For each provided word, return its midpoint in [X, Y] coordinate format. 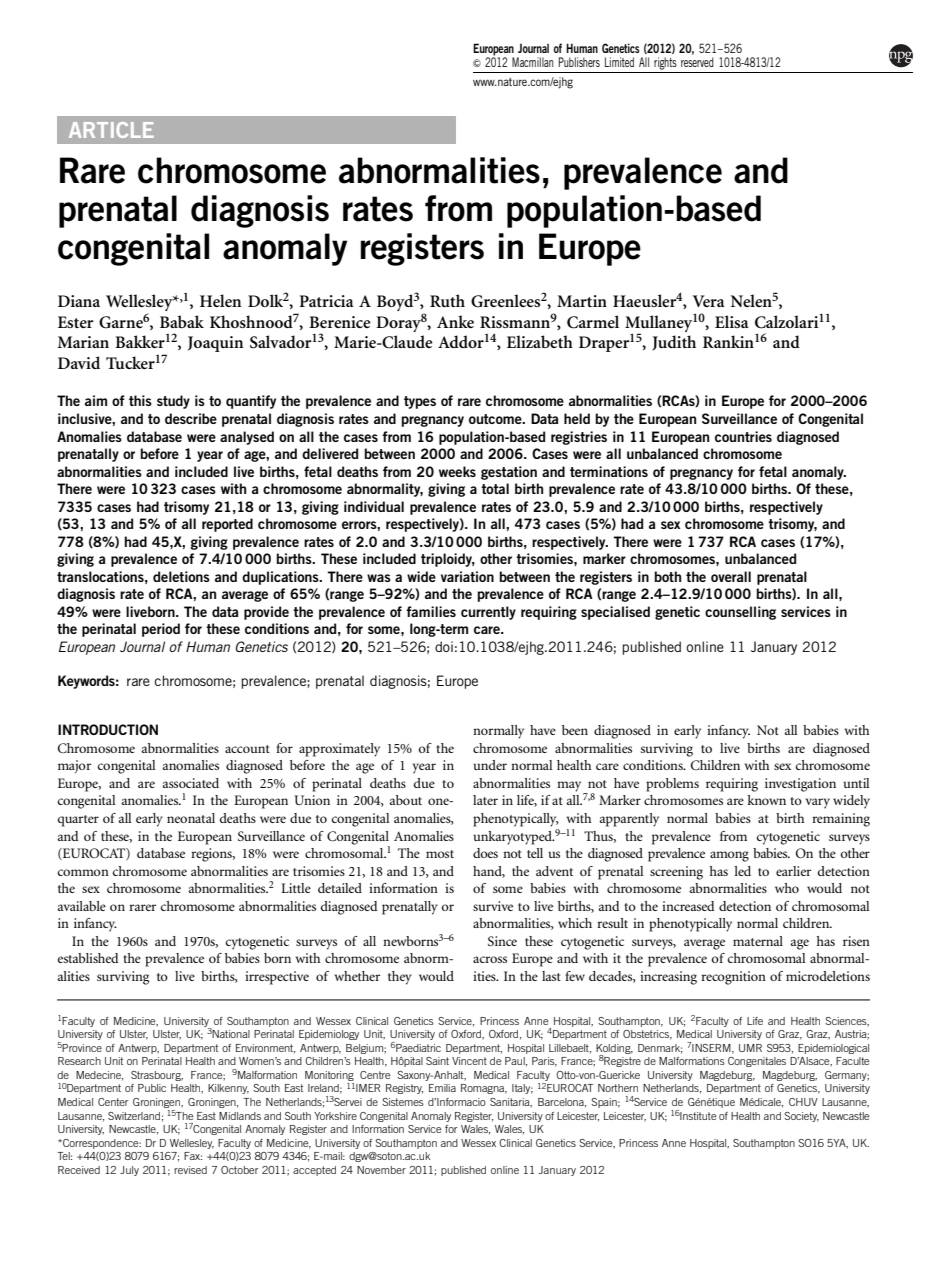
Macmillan [533, 62]
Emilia [442, 1088]
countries [743, 436]
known [766, 800]
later [485, 800]
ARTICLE [111, 130]
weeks [457, 471]
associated [190, 783]
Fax [193, 1156]
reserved [697, 62]
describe [191, 418]
